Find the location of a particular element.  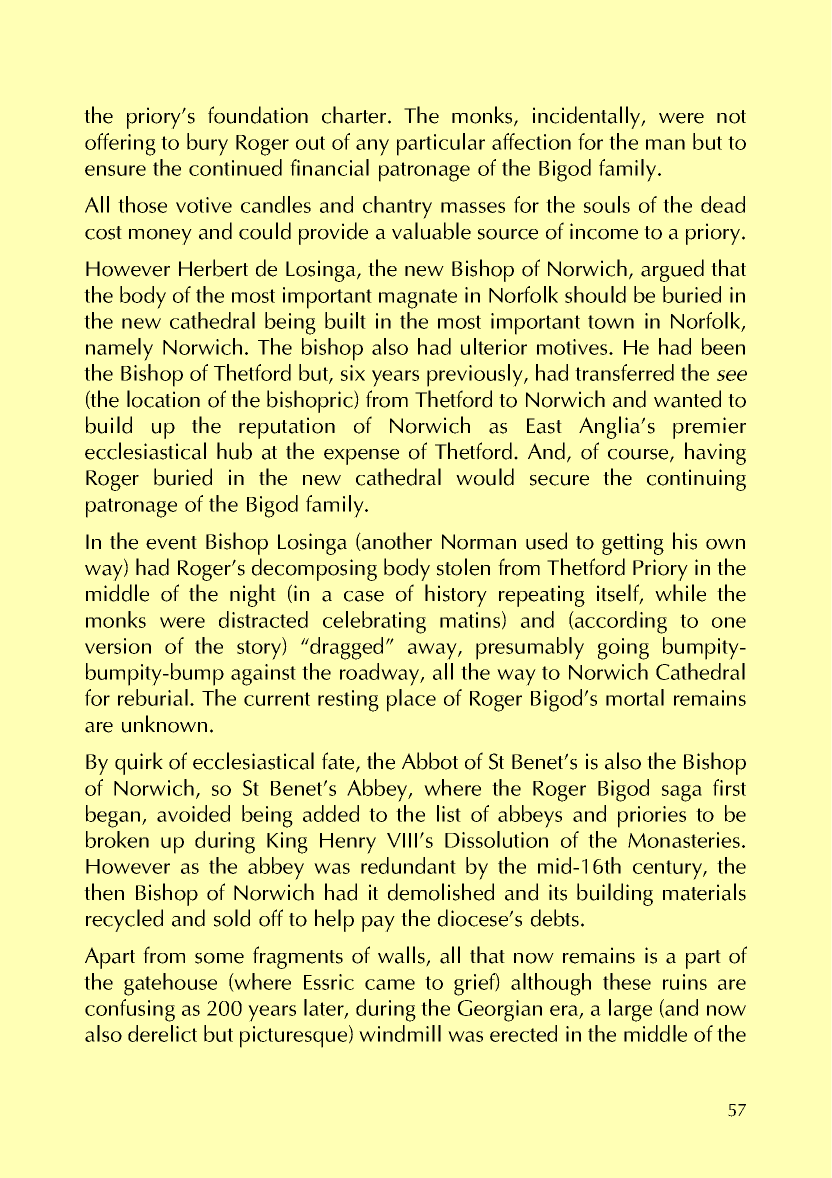

location is located at coordinates (163, 399).
